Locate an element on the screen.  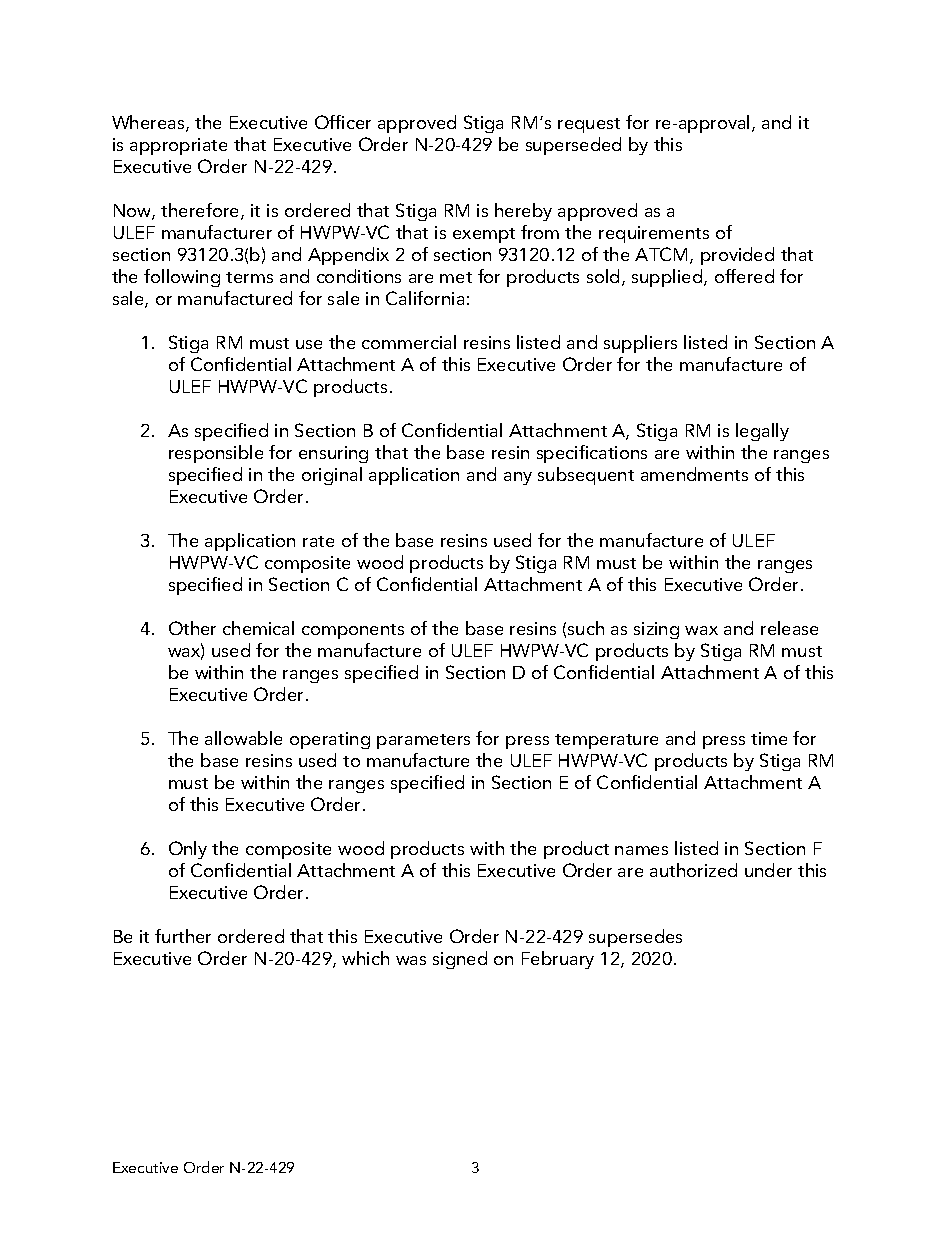
request is located at coordinates (589, 125).
